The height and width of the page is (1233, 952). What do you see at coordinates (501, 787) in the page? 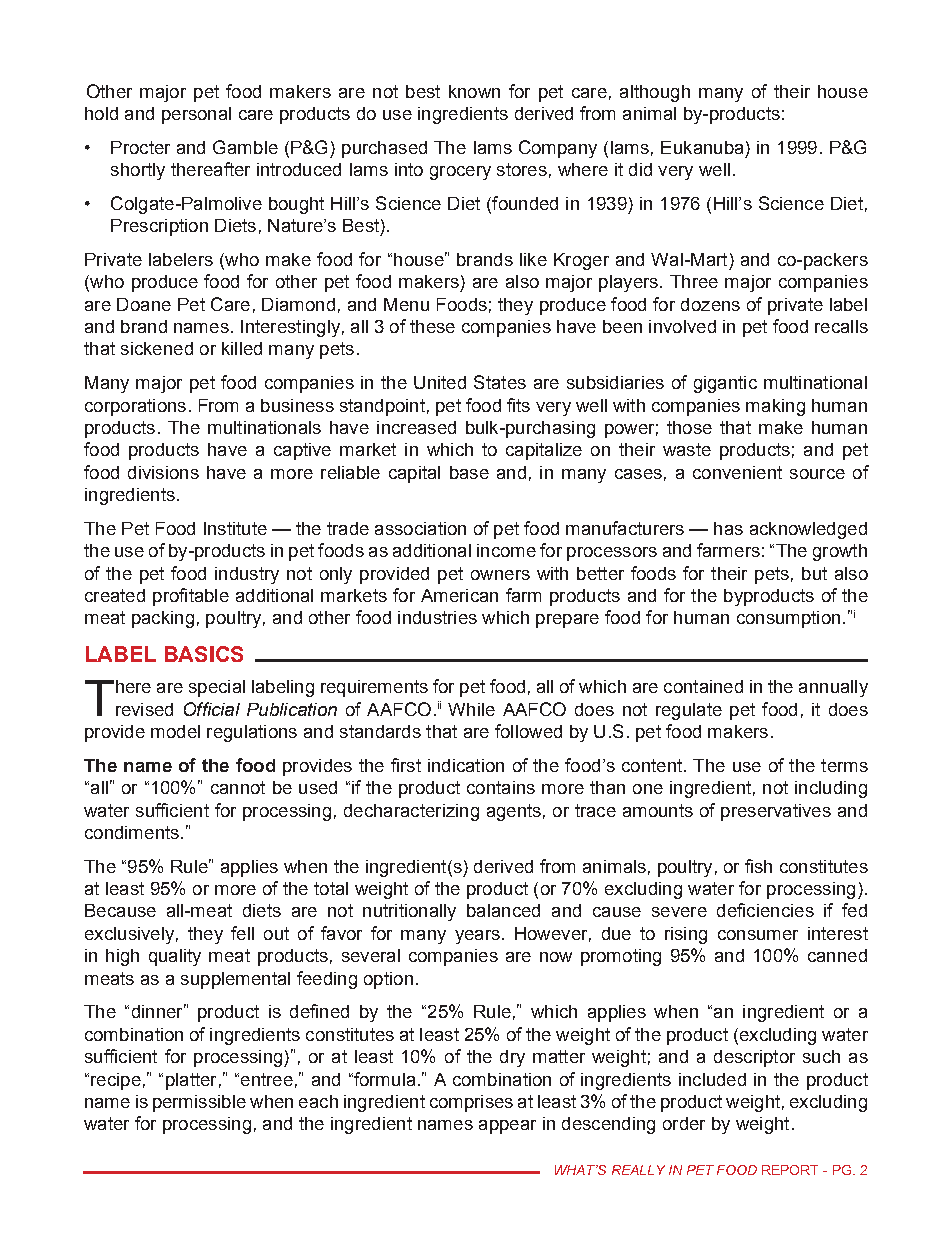
I see `contains` at bounding box center [501, 787].
